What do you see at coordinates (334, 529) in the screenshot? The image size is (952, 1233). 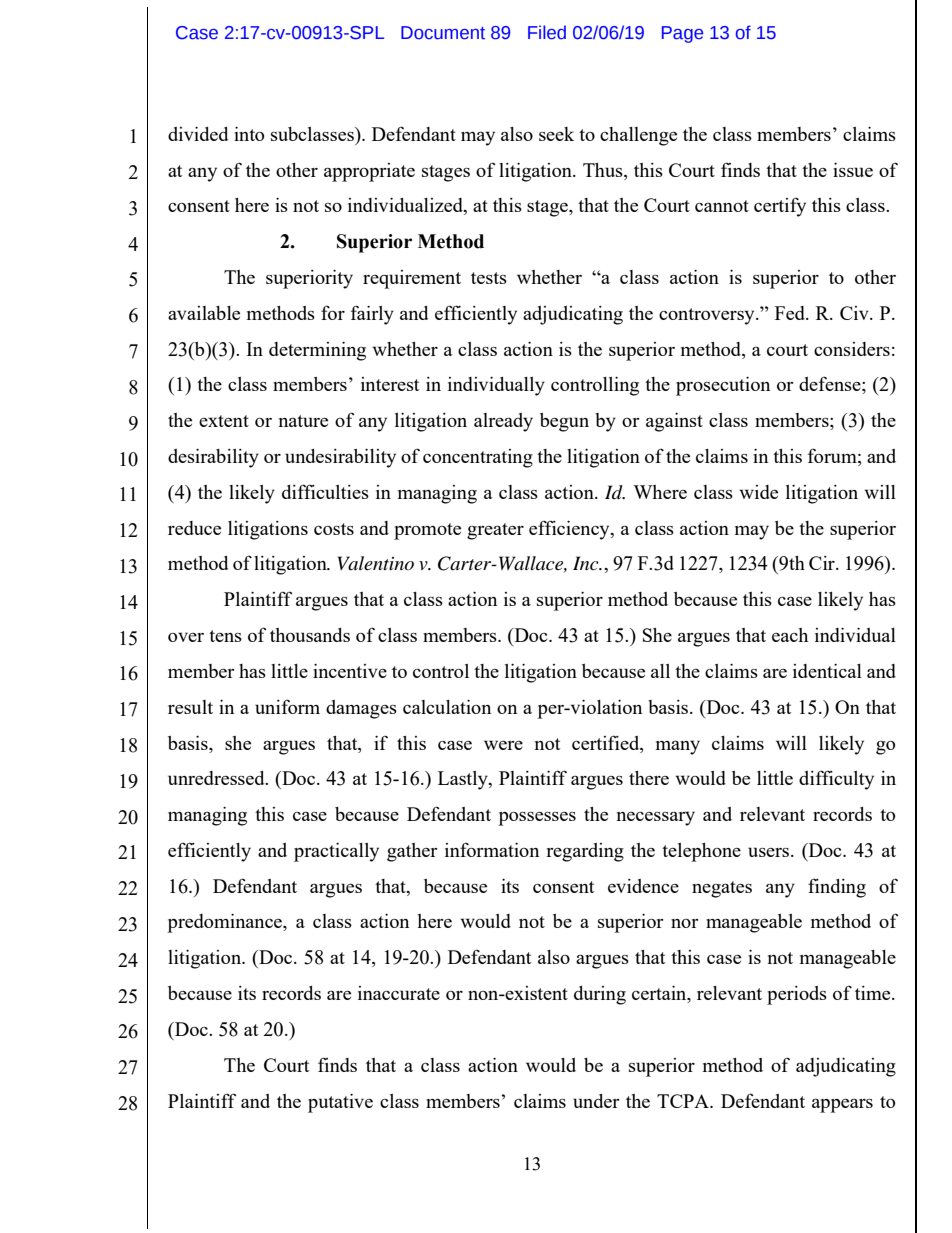 I see `costs` at bounding box center [334, 529].
